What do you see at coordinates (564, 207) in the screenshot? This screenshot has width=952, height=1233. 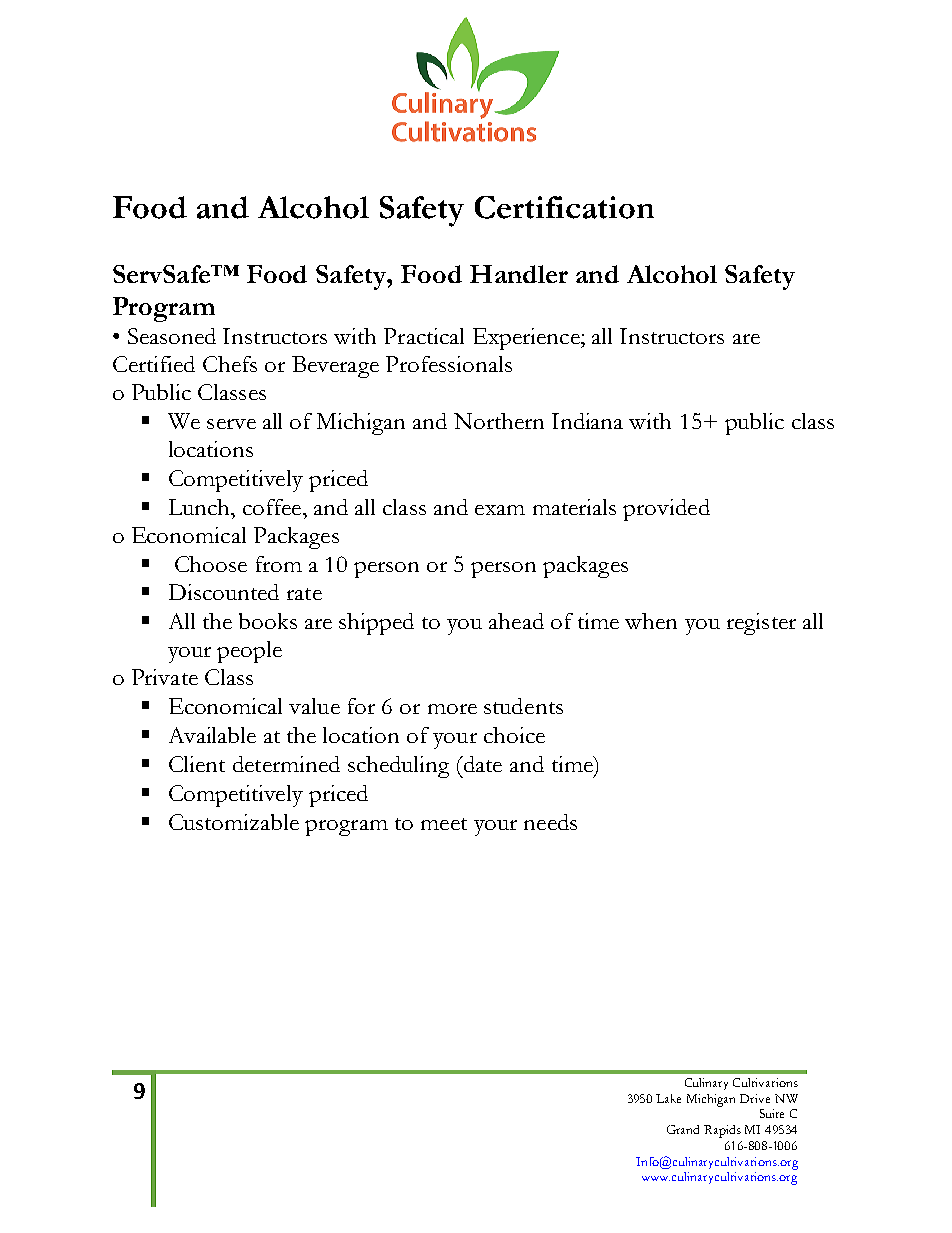 I see `Certification` at bounding box center [564, 207].
